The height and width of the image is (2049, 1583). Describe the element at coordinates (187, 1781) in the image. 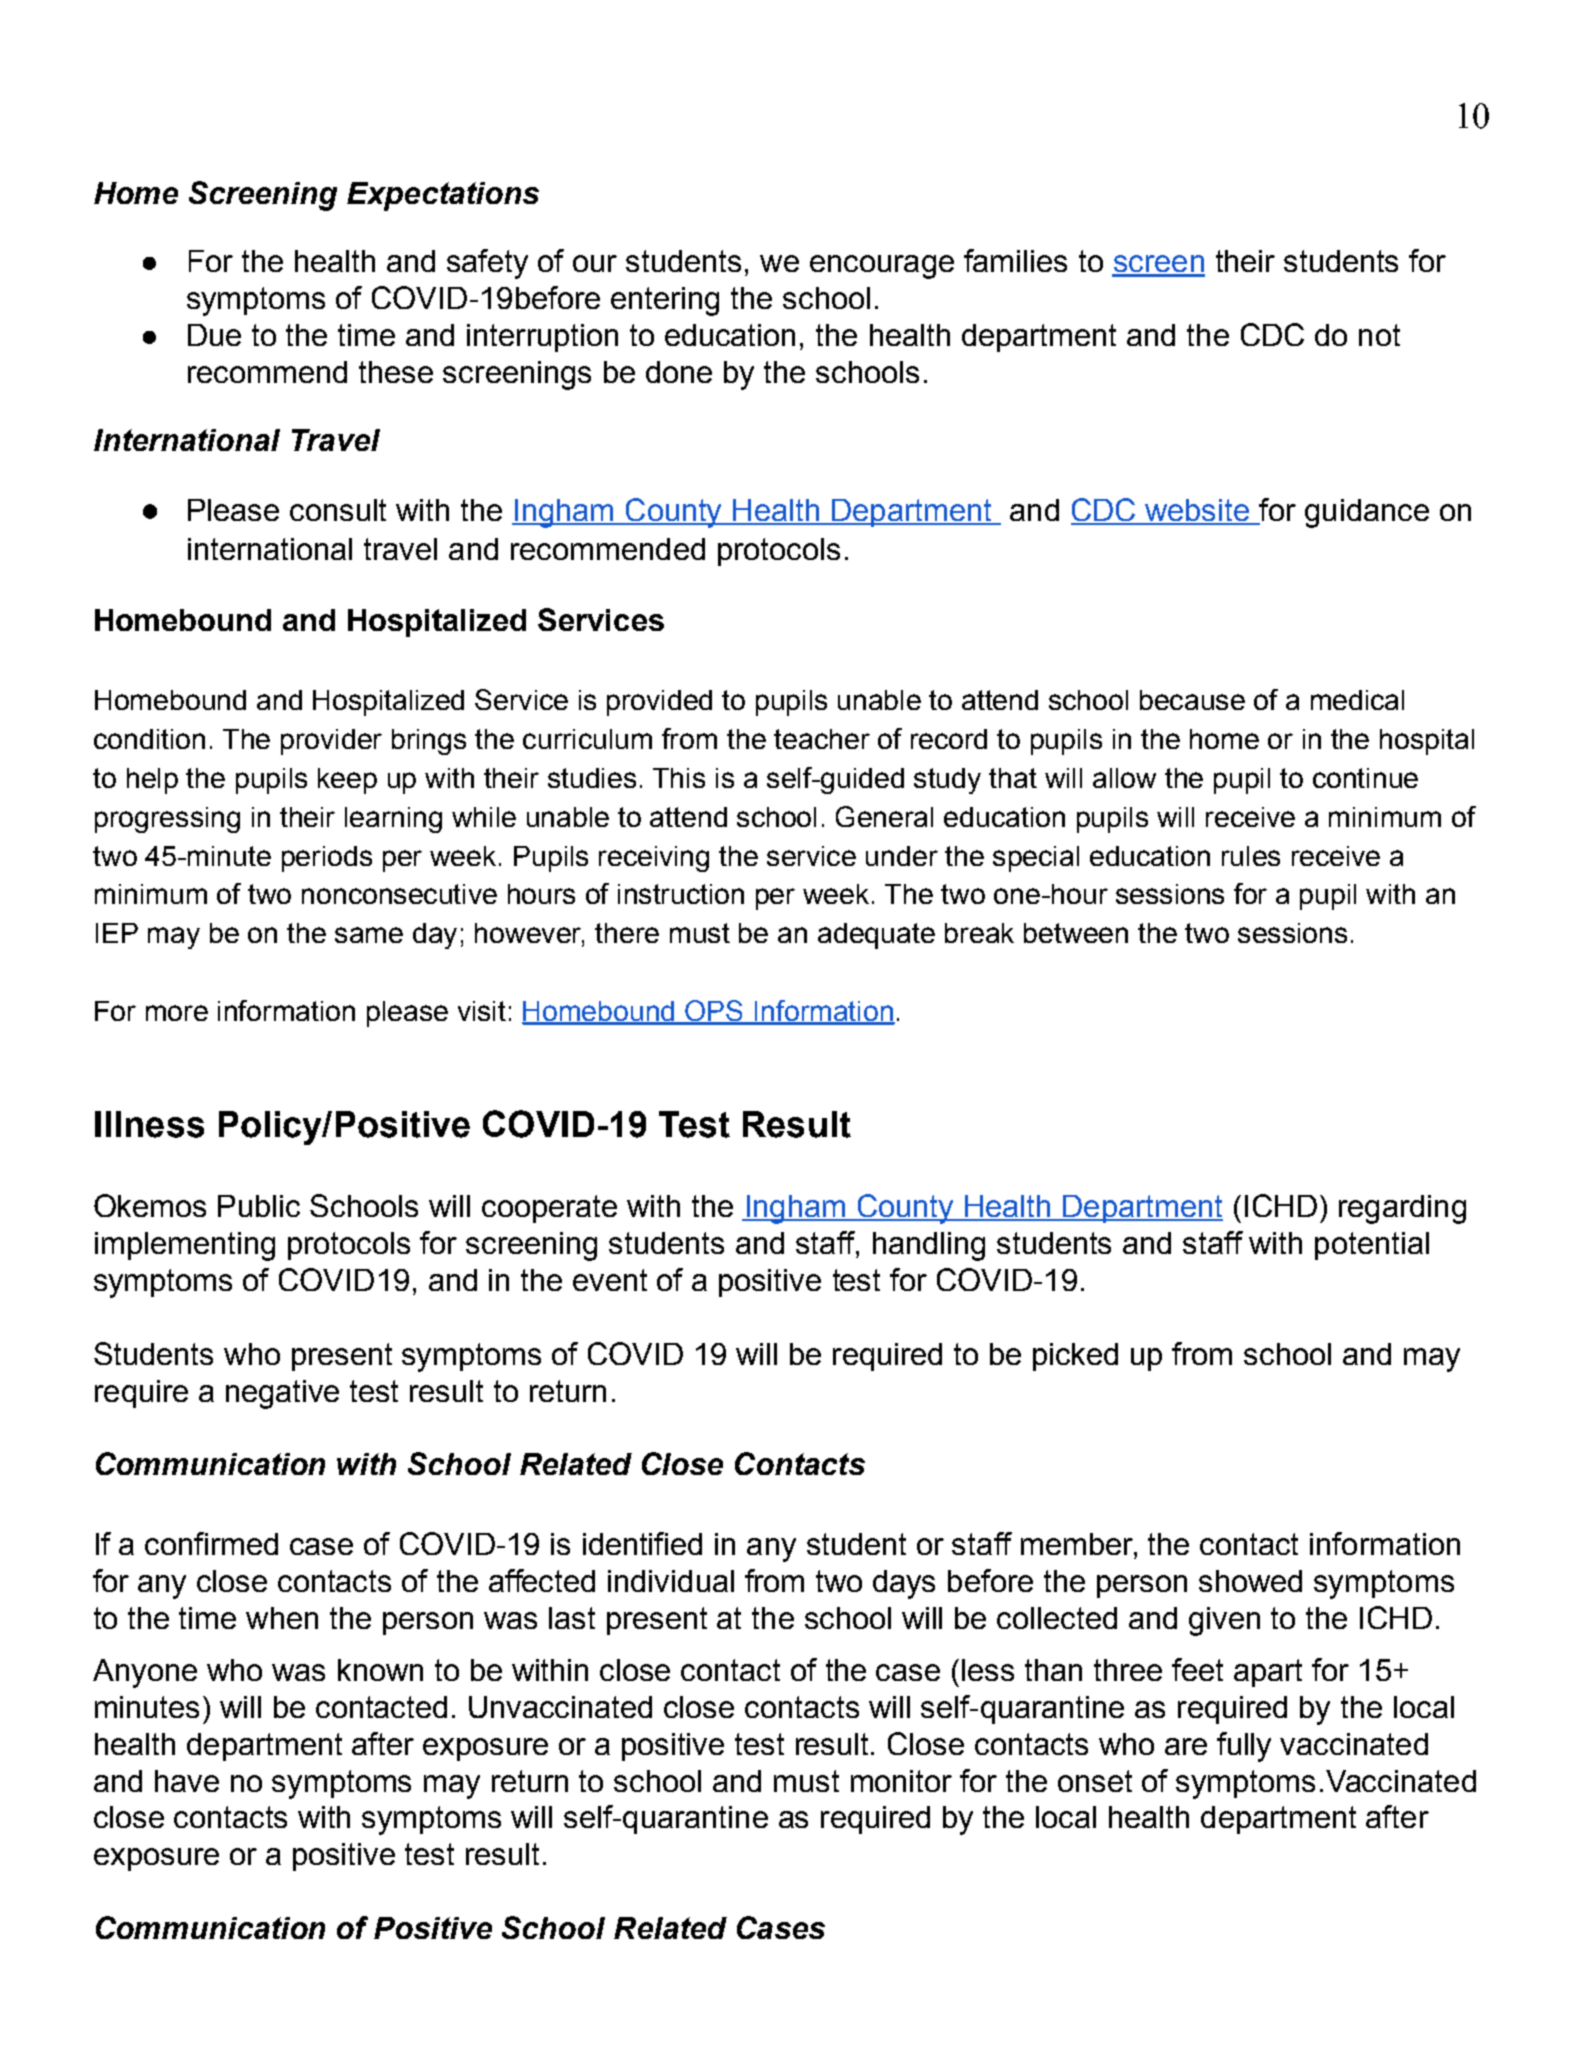

I see `have` at that location.
